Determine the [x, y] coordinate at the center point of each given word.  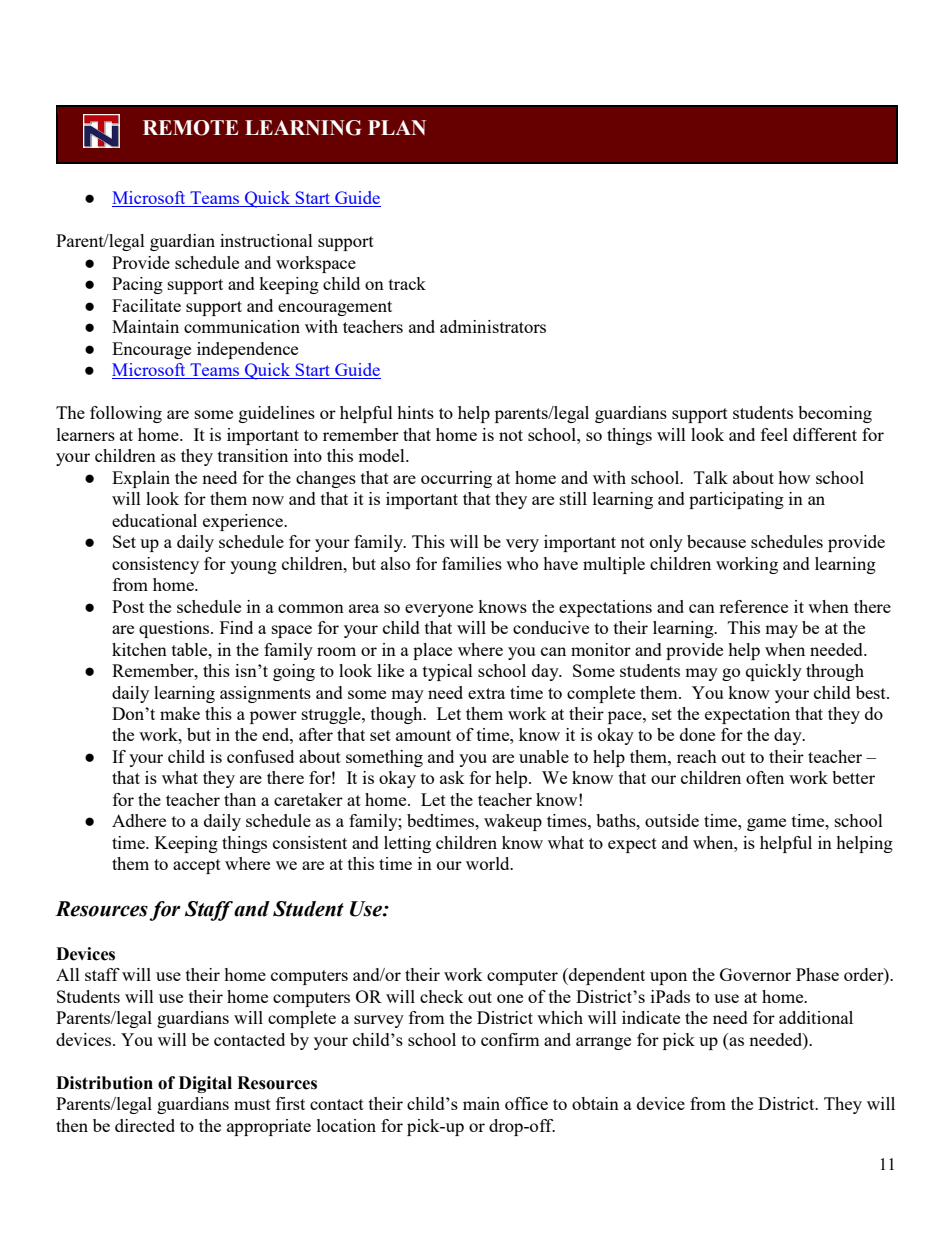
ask [452, 777]
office [526, 1103]
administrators [493, 326]
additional [816, 1017]
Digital [205, 1084]
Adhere [139, 820]
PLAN [397, 127]
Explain [141, 479]
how [794, 477]
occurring [456, 479]
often [765, 777]
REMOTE [190, 128]
